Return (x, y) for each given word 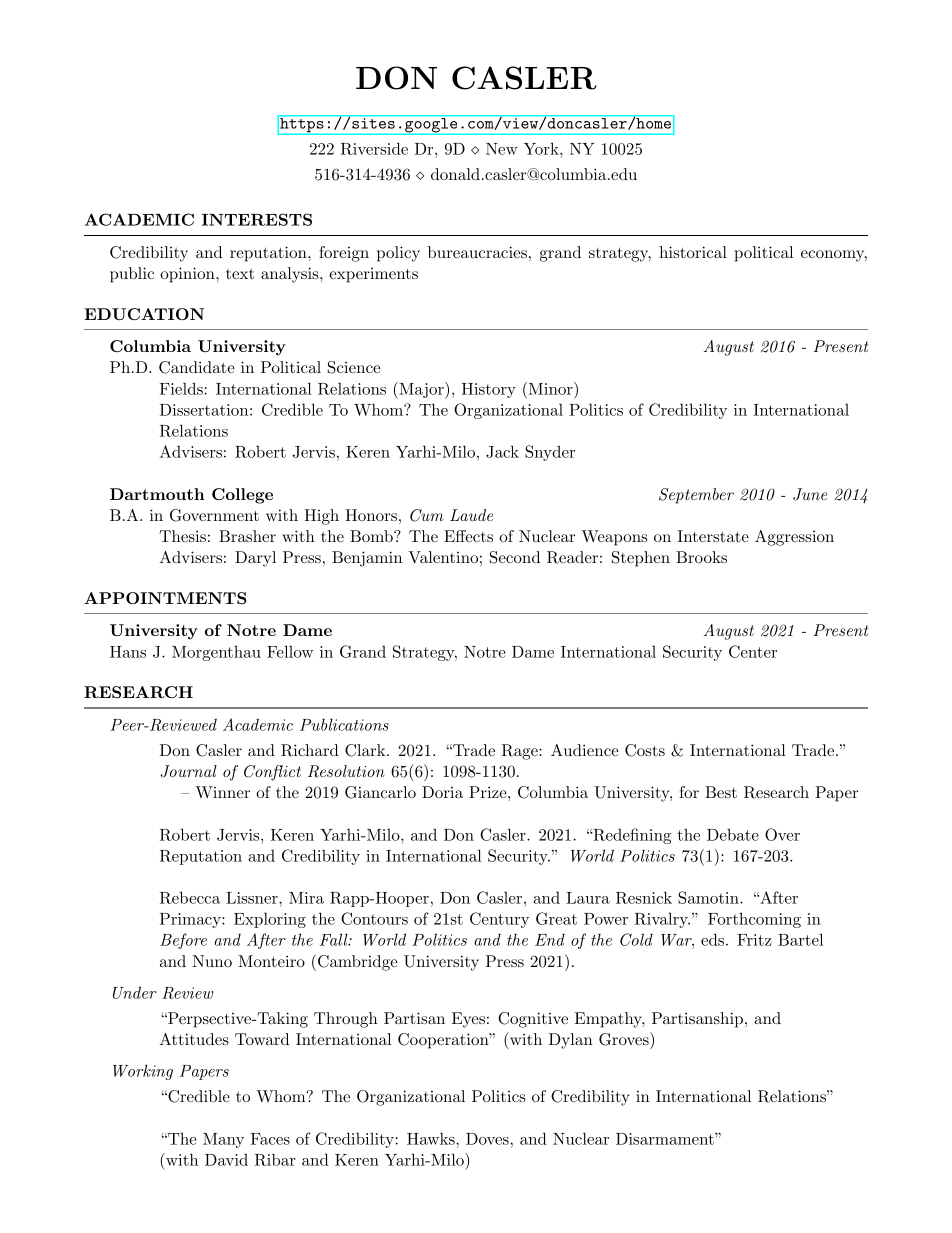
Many (223, 1140)
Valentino (443, 557)
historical (693, 252)
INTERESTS (257, 219)
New (502, 149)
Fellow (290, 651)
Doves (488, 1139)
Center (753, 651)
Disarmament (666, 1139)
